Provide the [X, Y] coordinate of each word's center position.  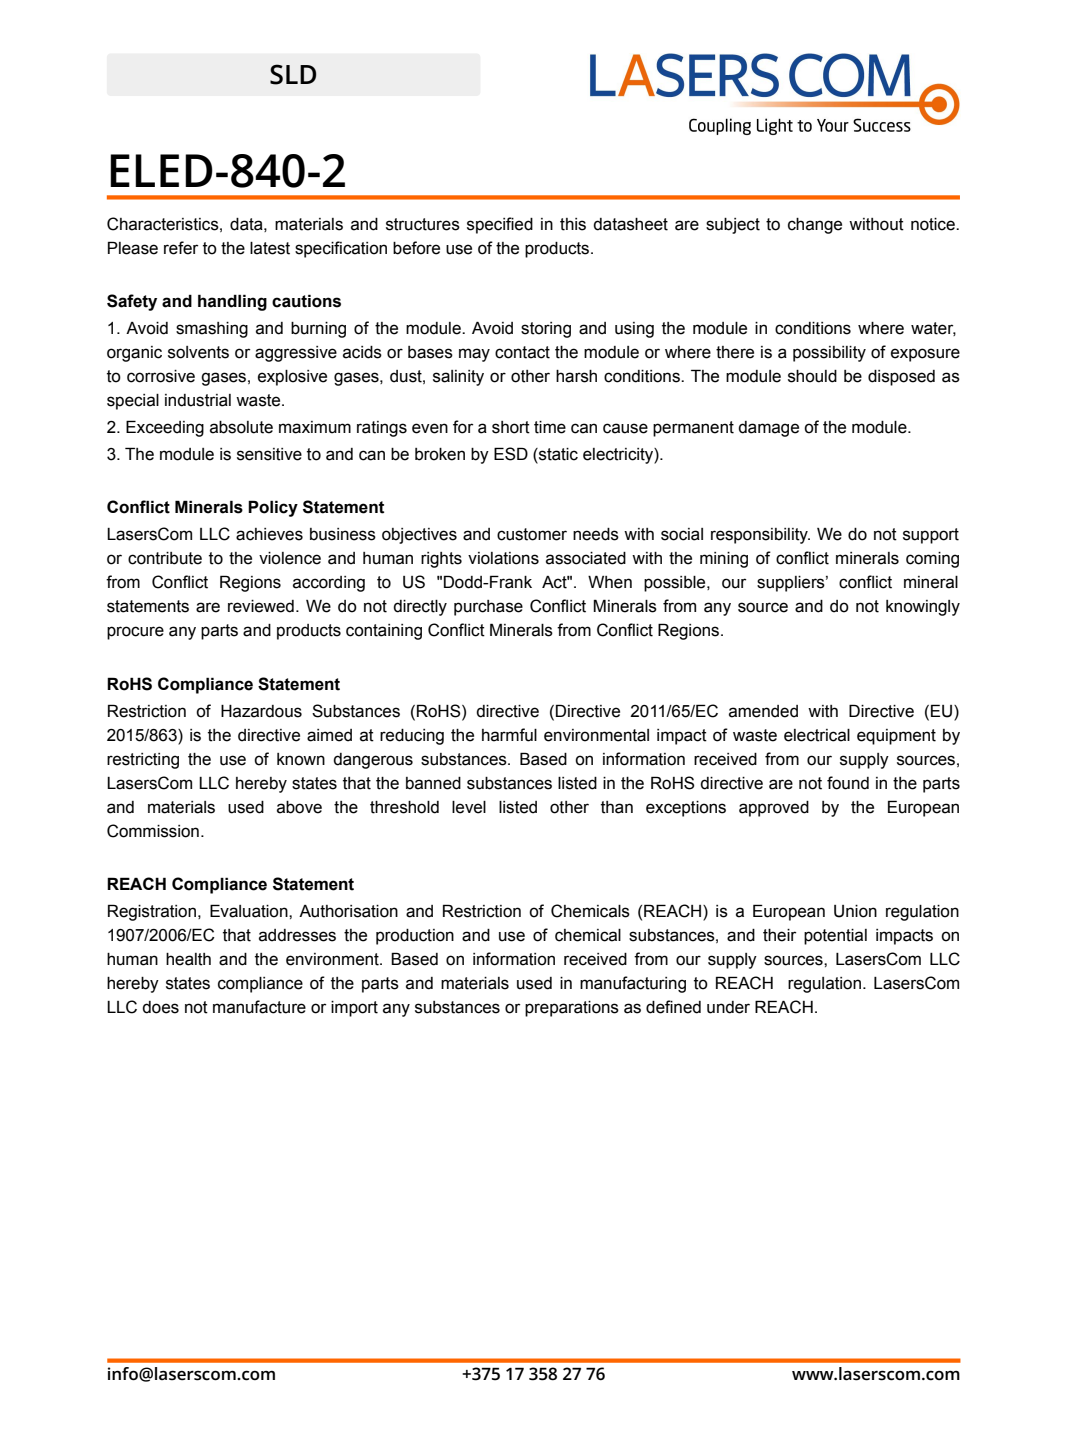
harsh [576, 376]
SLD [293, 74]
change [815, 226]
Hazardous [261, 711]
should [812, 376]
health [188, 959]
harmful [509, 735]
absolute [241, 427]
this [573, 224]
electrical [817, 735]
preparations [572, 1009]
